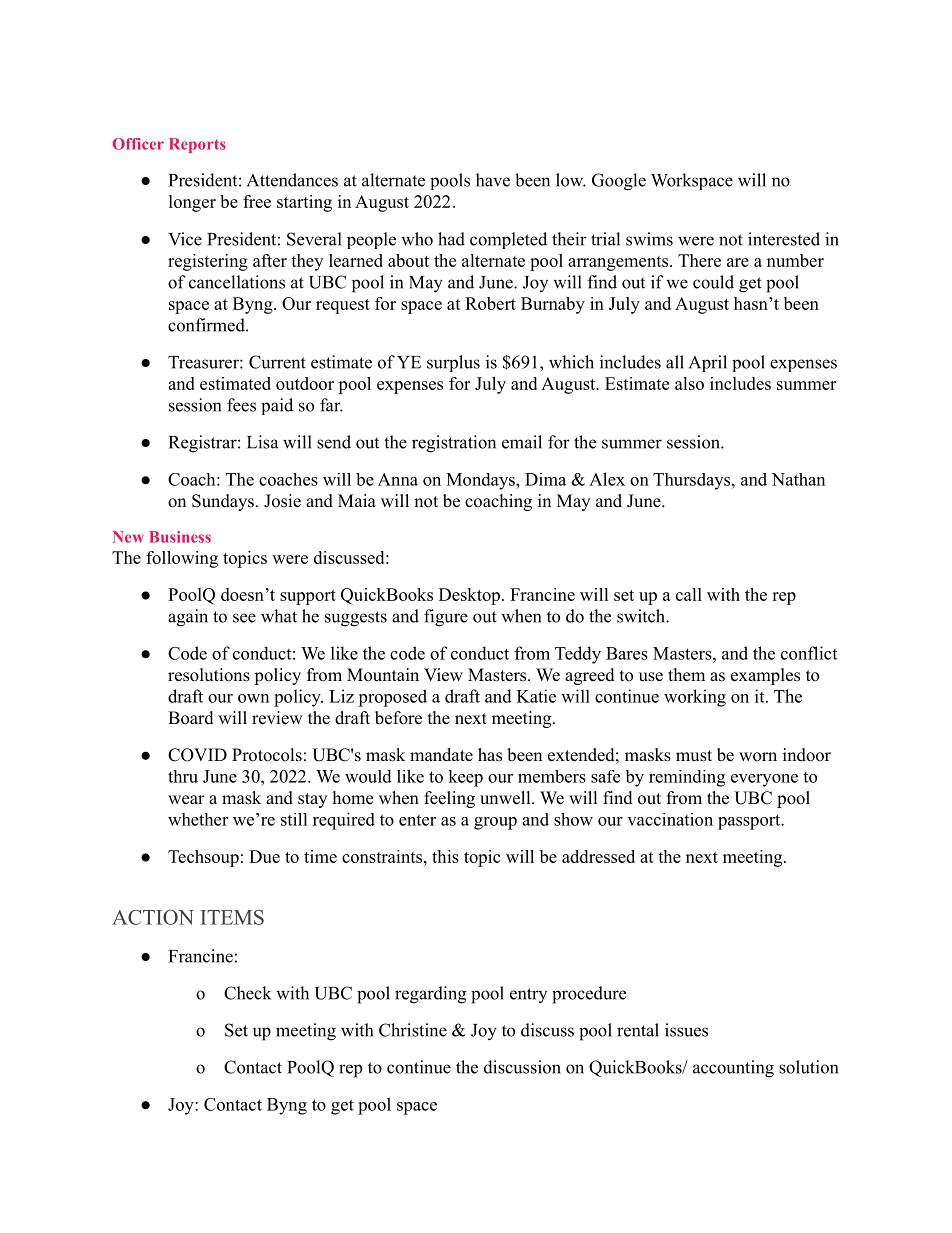  What do you see at coordinates (247, 993) in the image?
I see `Check` at bounding box center [247, 993].
